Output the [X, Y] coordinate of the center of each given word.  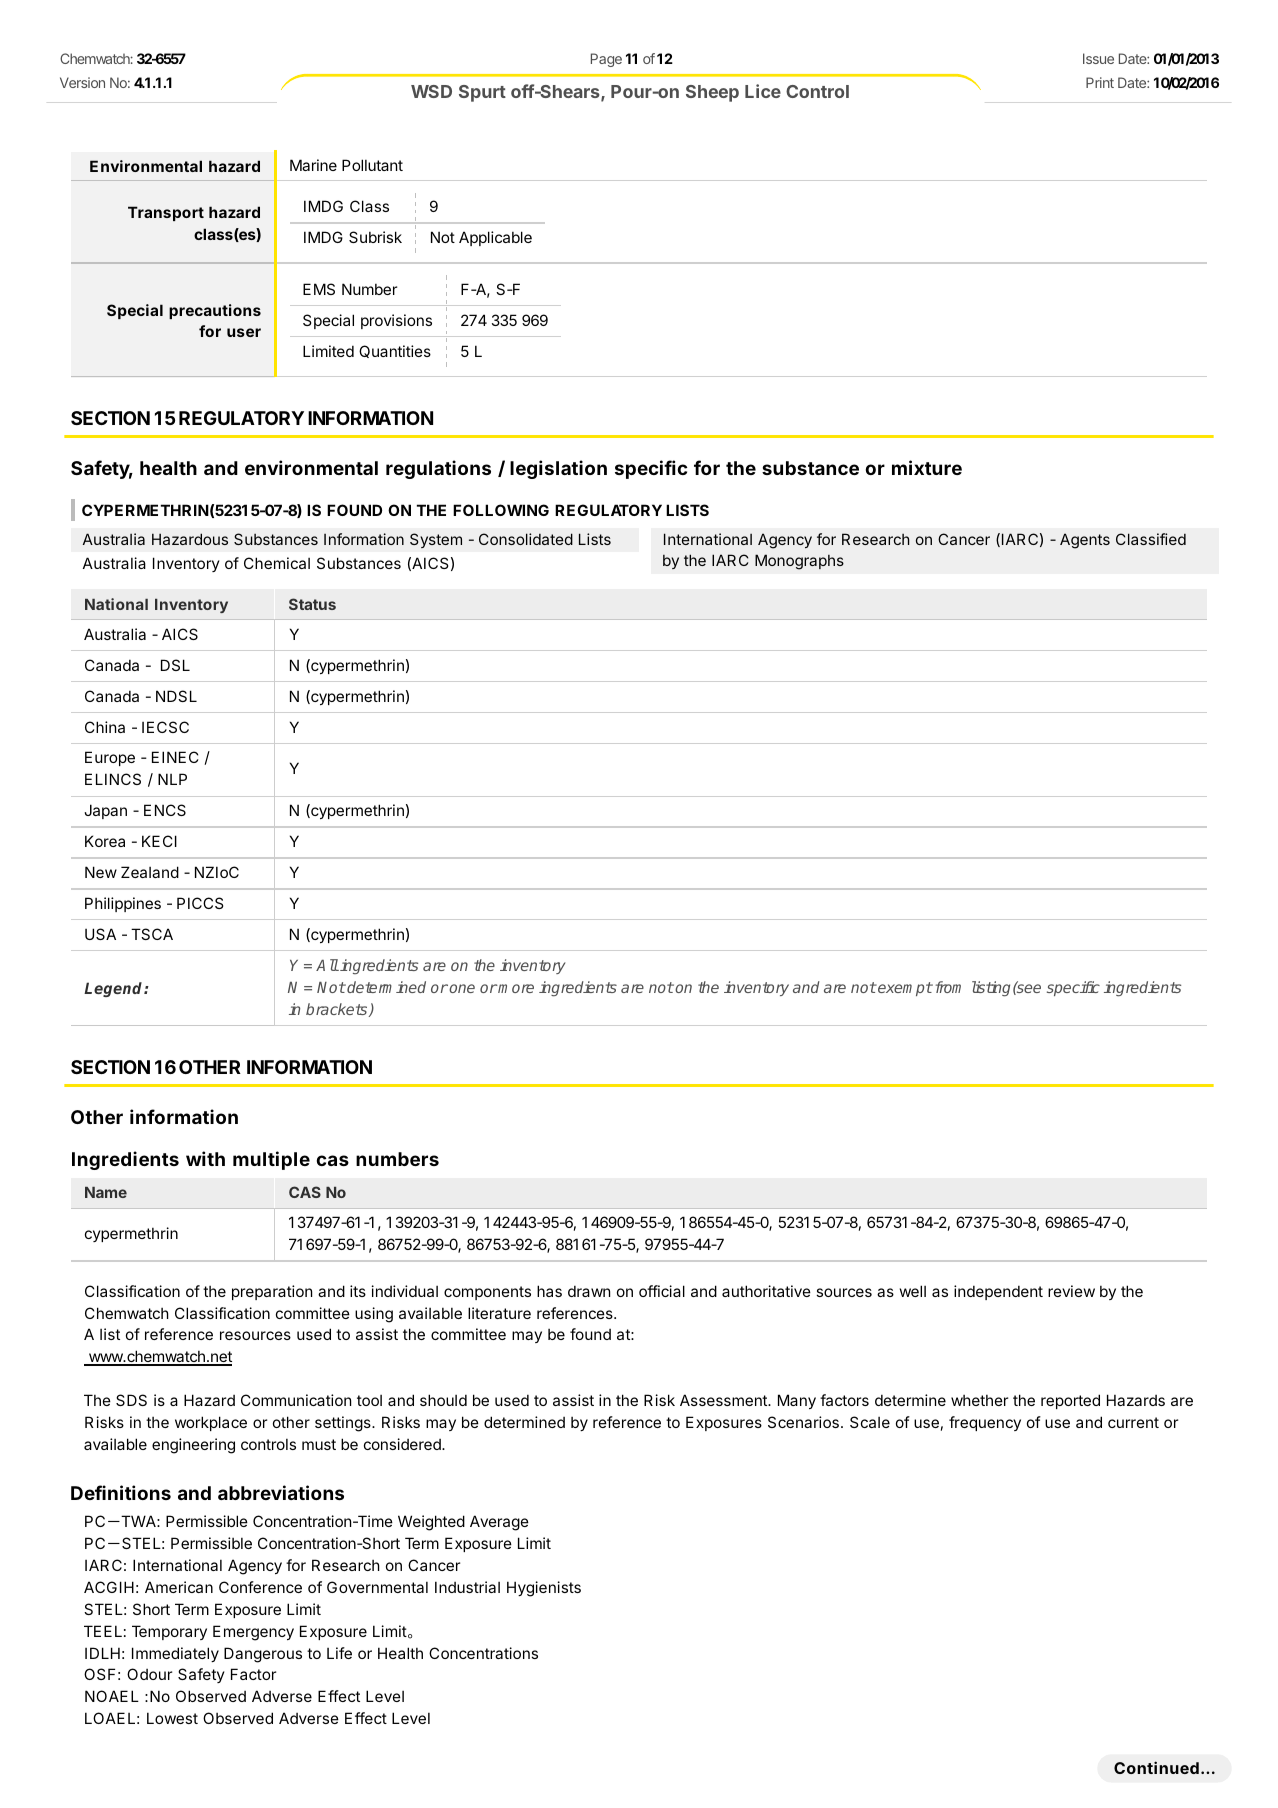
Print [1100, 82]
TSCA [152, 934]
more [515, 988]
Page [606, 60]
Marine [313, 165]
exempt [904, 989]
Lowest [172, 1718]
